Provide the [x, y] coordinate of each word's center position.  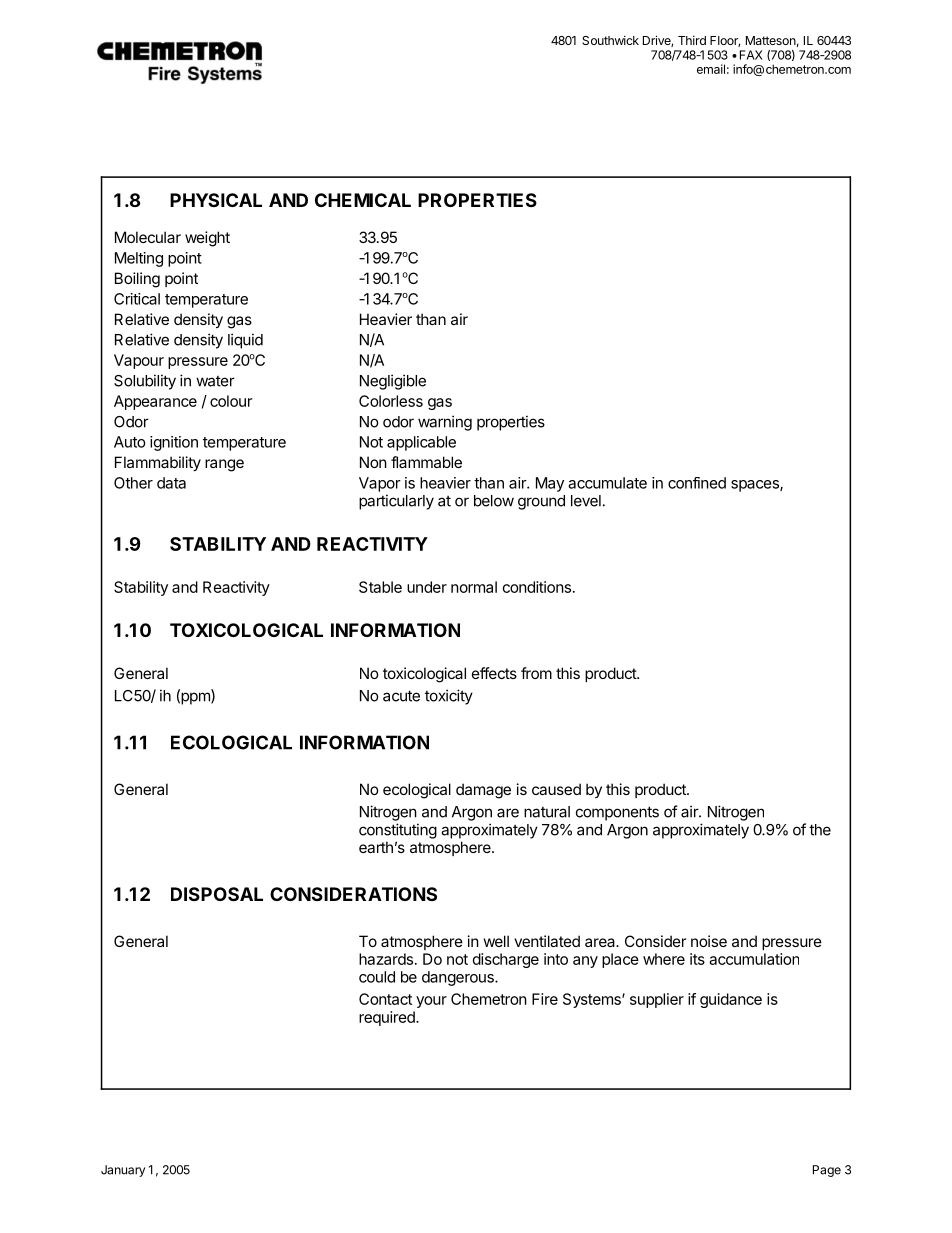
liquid [245, 341]
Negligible [393, 382]
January [123, 1171]
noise [709, 941]
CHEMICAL [363, 200]
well [496, 941]
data [171, 483]
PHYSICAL [216, 200]
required [388, 1018]
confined [697, 483]
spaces [756, 486]
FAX [751, 55]
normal [474, 587]
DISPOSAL [217, 894]
